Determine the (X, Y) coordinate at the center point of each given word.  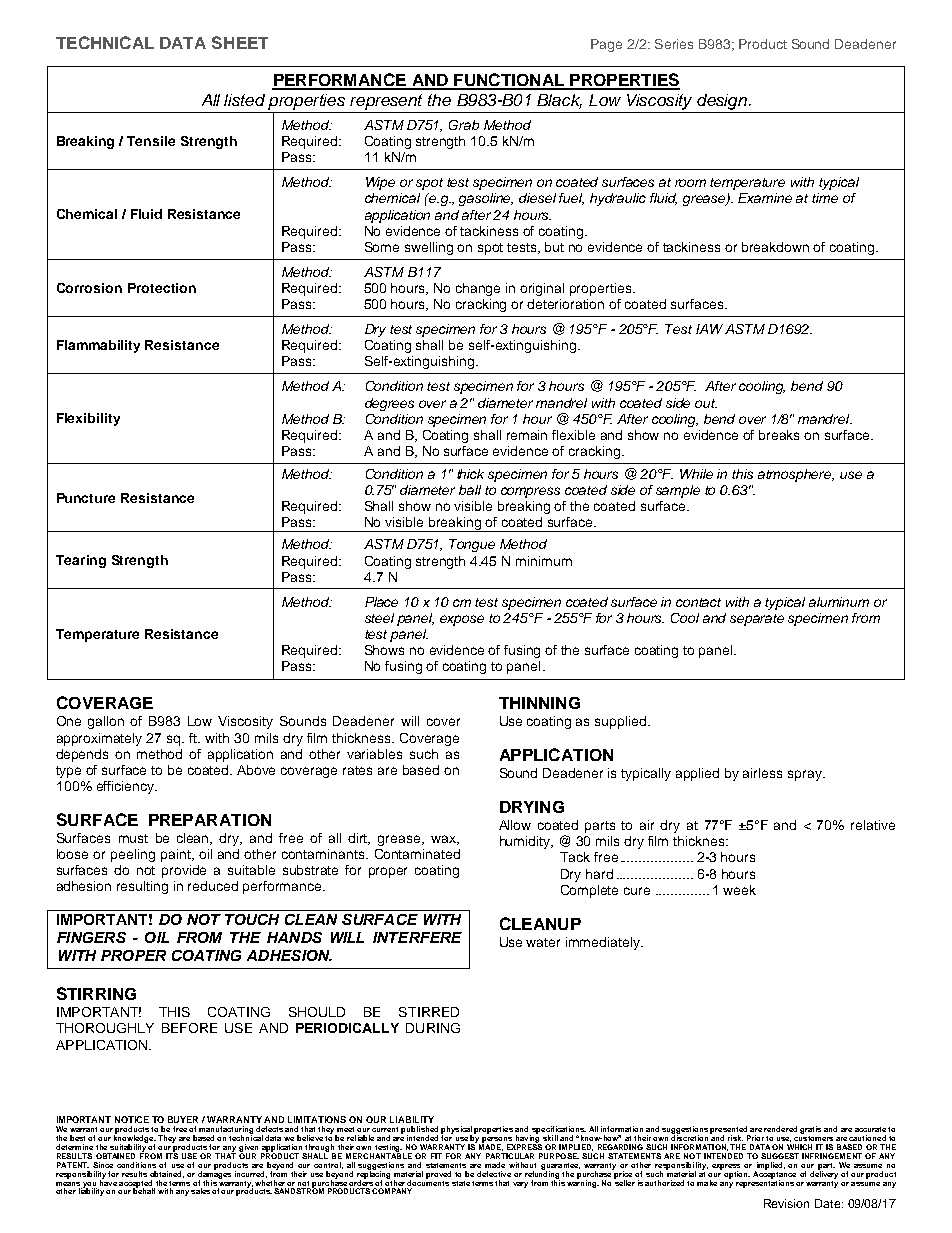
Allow (515, 825)
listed (244, 100)
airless (762, 773)
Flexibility (88, 419)
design (723, 102)
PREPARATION (210, 820)
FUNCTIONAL (509, 81)
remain (527, 435)
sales (200, 1191)
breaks (779, 435)
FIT (436, 1156)
